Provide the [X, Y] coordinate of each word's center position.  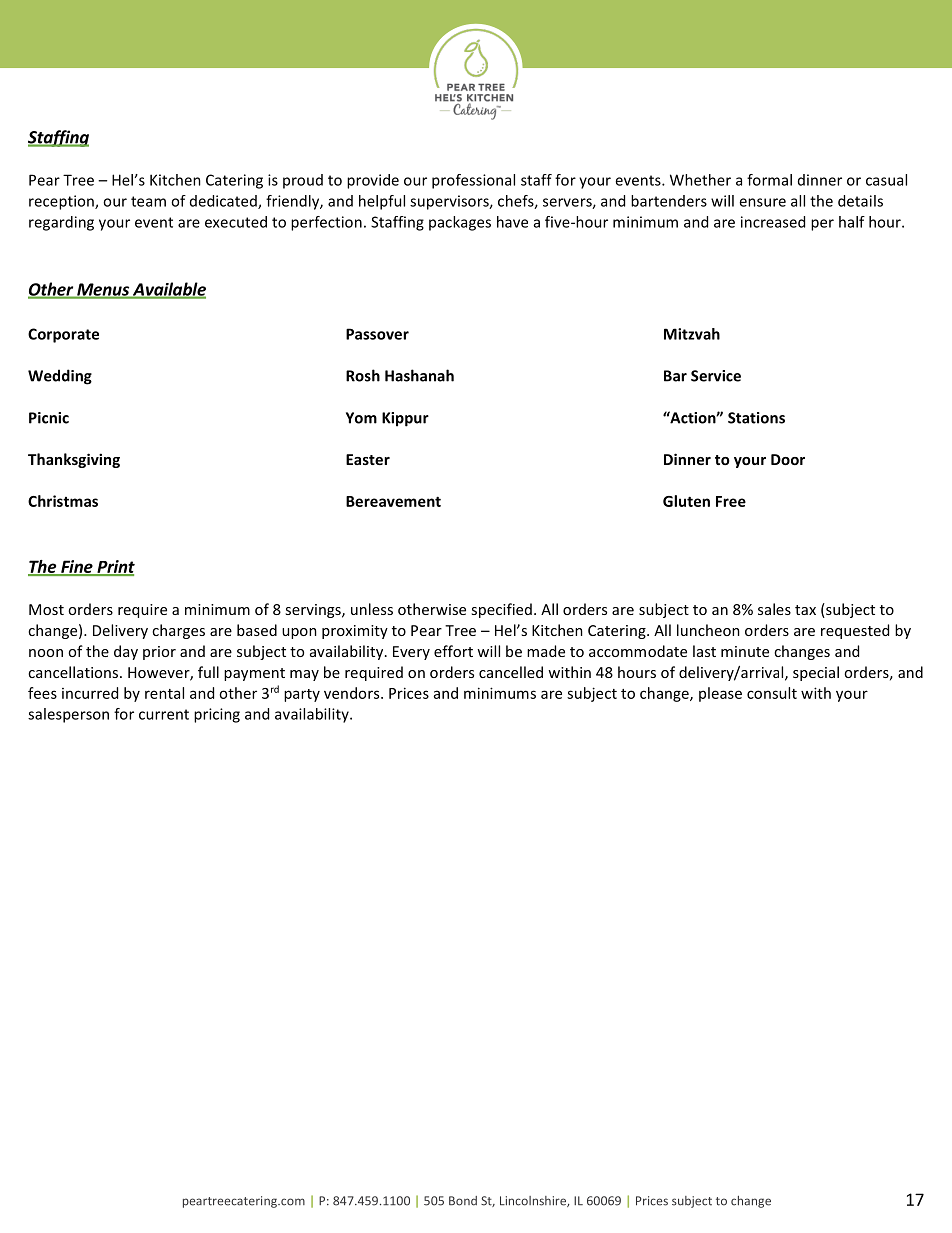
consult [772, 693]
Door [788, 459]
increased [773, 222]
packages [460, 223]
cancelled [511, 672]
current [164, 714]
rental [164, 693]
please [720, 694]
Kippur [405, 419]
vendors [353, 693]
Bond [463, 1201]
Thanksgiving [74, 460]
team [148, 201]
